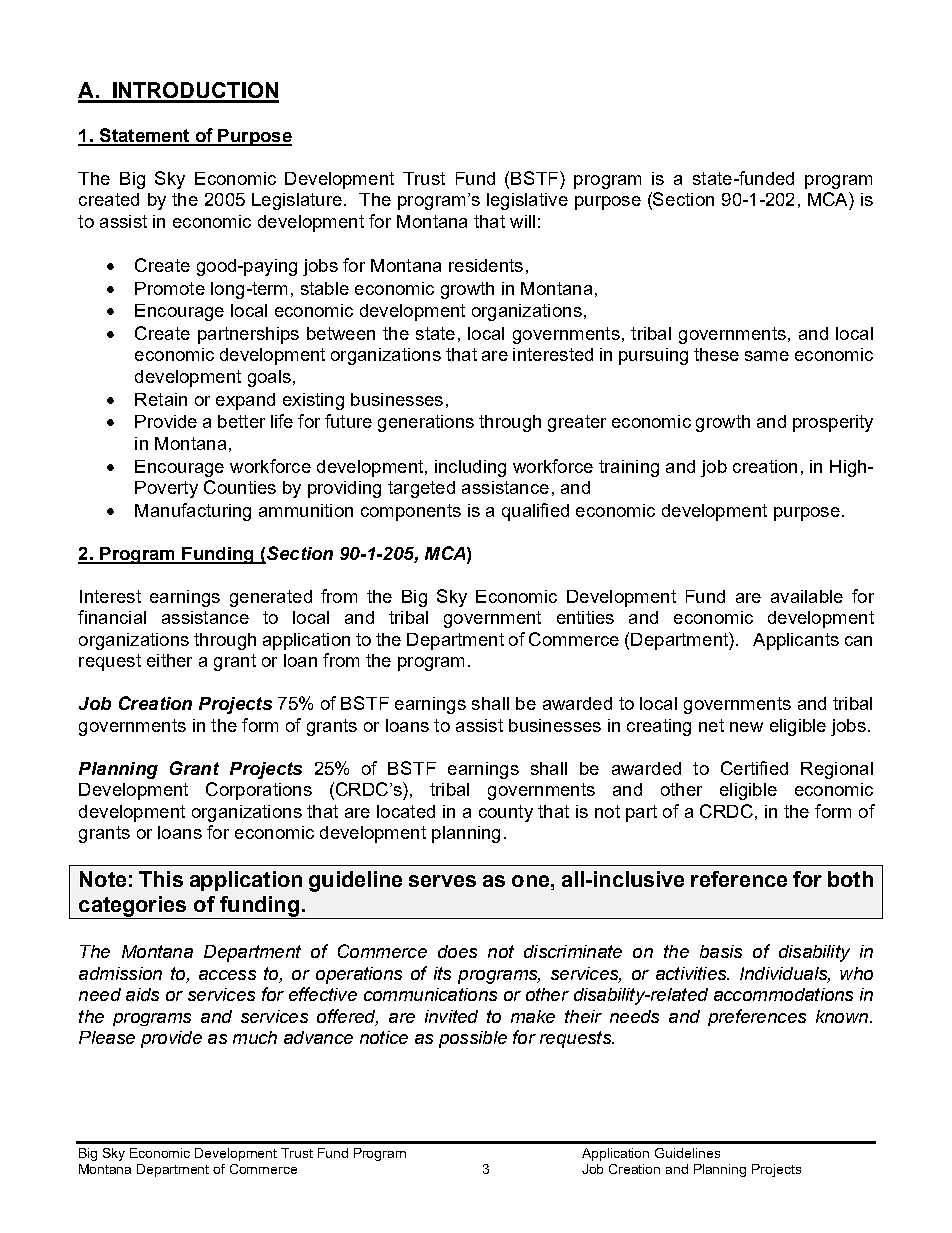  Describe the element at coordinates (767, 356) in the screenshot. I see `same` at that location.
